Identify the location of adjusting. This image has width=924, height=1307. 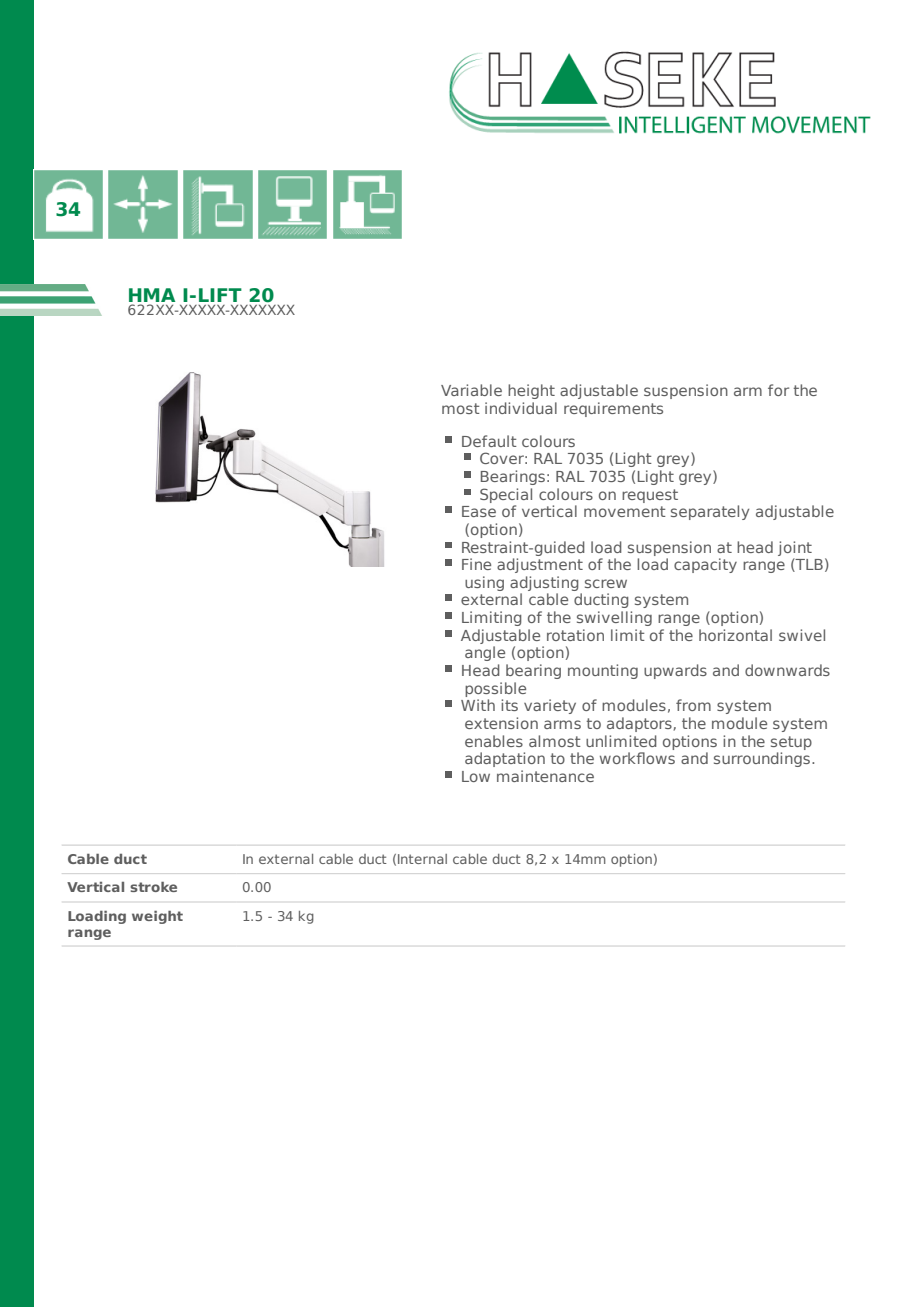
(544, 583).
